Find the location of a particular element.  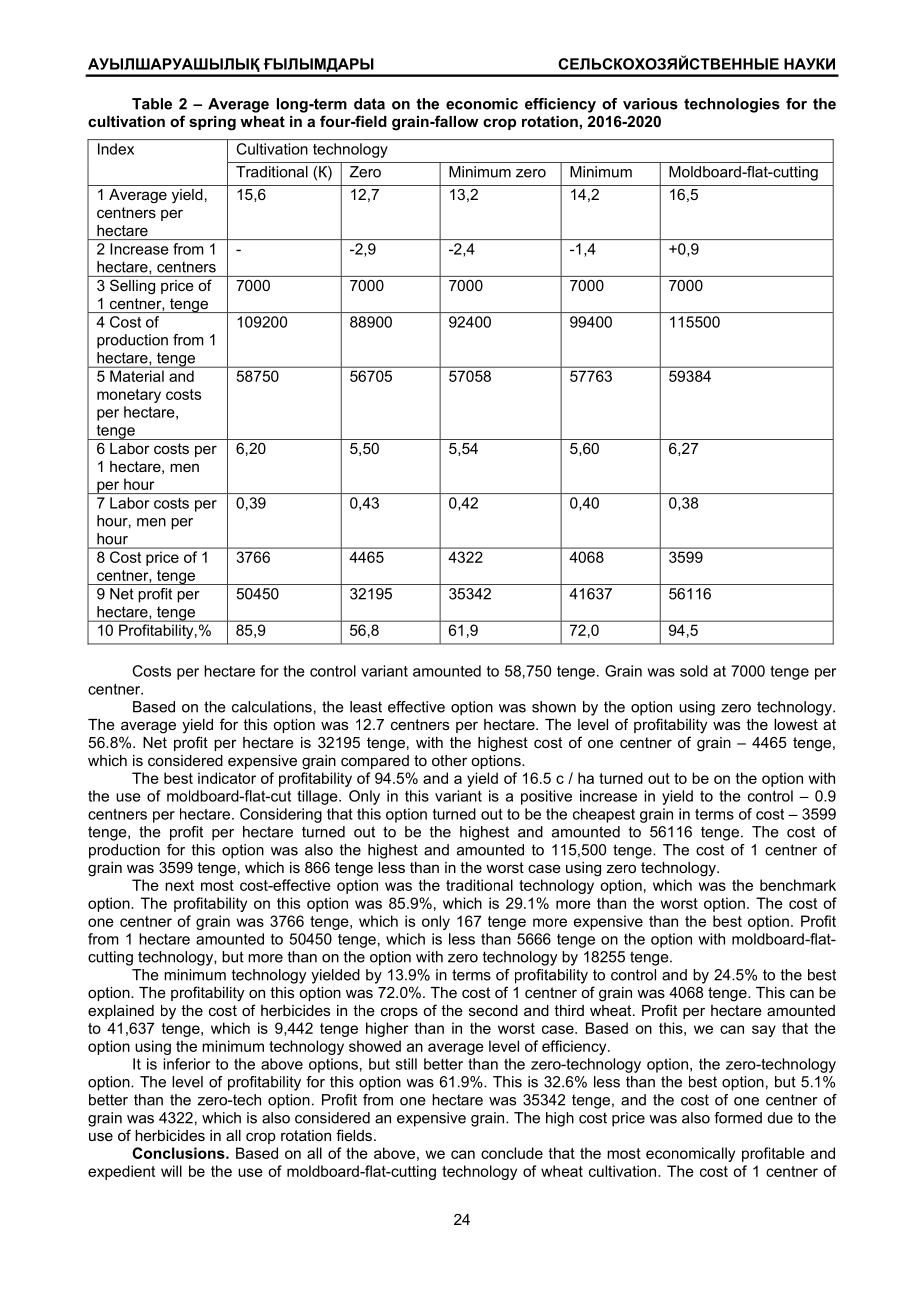

spring is located at coordinates (212, 123).
